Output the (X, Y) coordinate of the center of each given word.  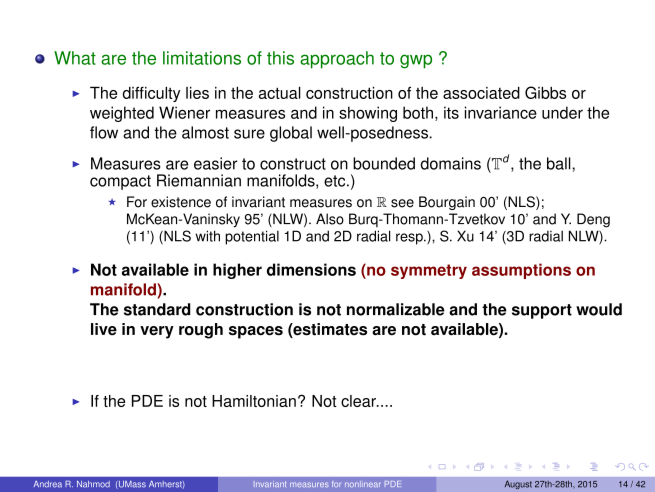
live (104, 329)
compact (120, 182)
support (542, 311)
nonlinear (362, 484)
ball (560, 163)
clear (359, 401)
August (518, 485)
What (75, 58)
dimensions (311, 269)
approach (337, 60)
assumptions (521, 271)
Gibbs (545, 92)
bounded (384, 163)
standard (157, 309)
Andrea (48, 484)
